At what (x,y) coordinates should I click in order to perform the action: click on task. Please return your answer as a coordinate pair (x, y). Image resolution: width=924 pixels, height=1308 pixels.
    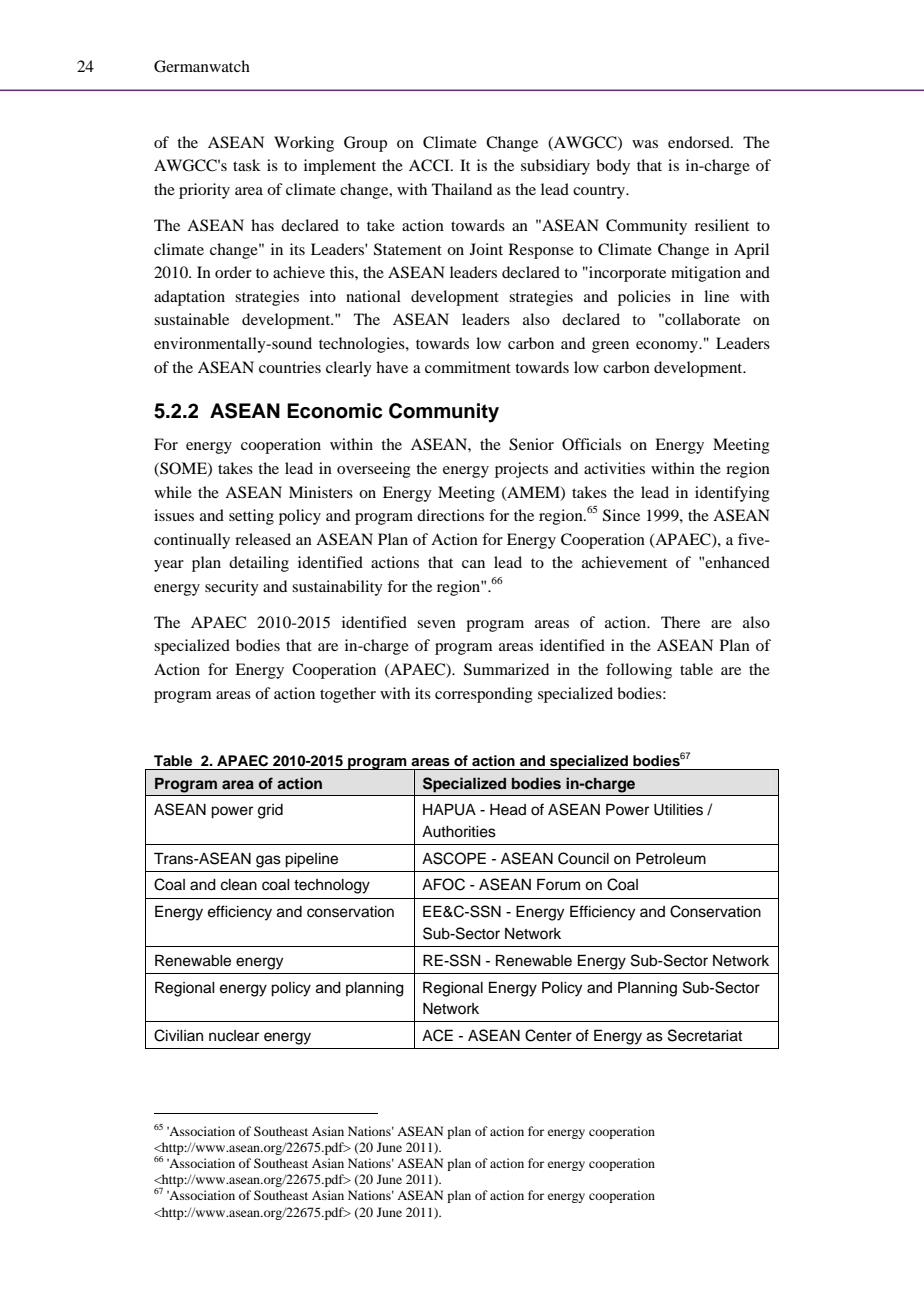
    Looking at the image, I should click on (247, 165).
